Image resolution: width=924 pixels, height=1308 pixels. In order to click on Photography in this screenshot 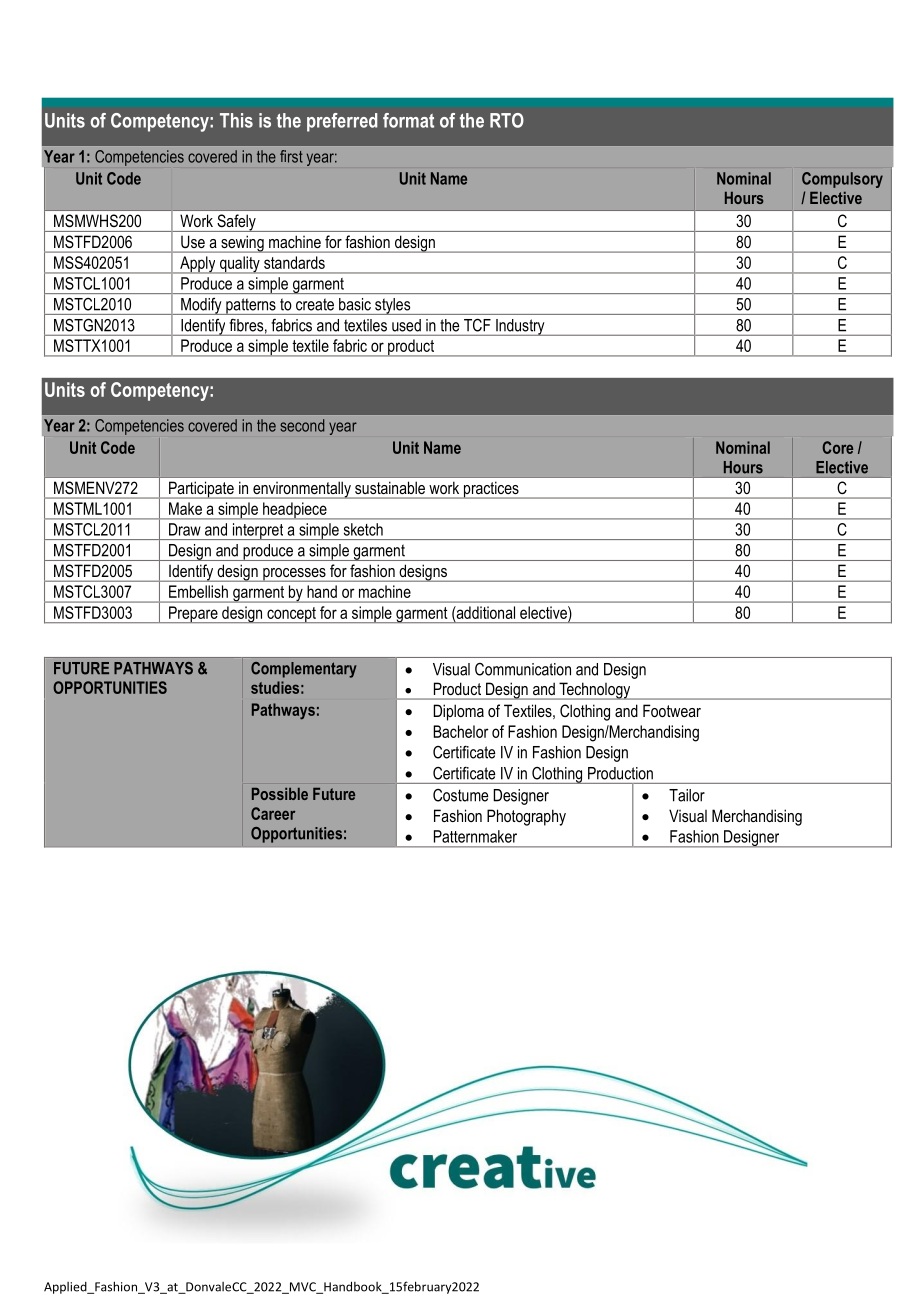, I will do `click(526, 817)`.
